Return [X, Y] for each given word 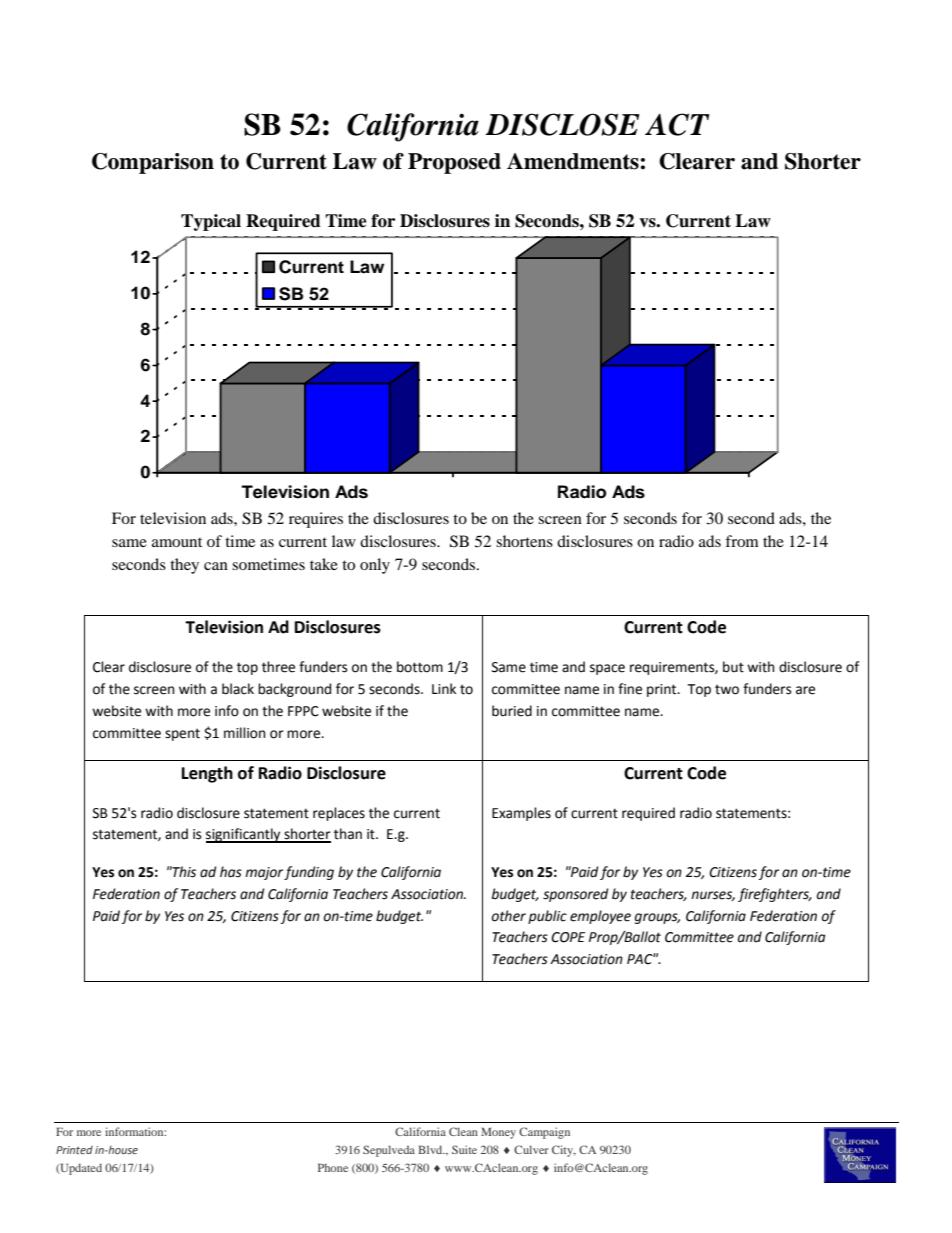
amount [177, 542]
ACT [677, 124]
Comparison [153, 163]
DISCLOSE [562, 124]
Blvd [431, 1149]
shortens [524, 541]
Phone [333, 1167]
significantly [244, 835]
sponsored [576, 895]
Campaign [544, 1133]
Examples [521, 814]
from [742, 541]
